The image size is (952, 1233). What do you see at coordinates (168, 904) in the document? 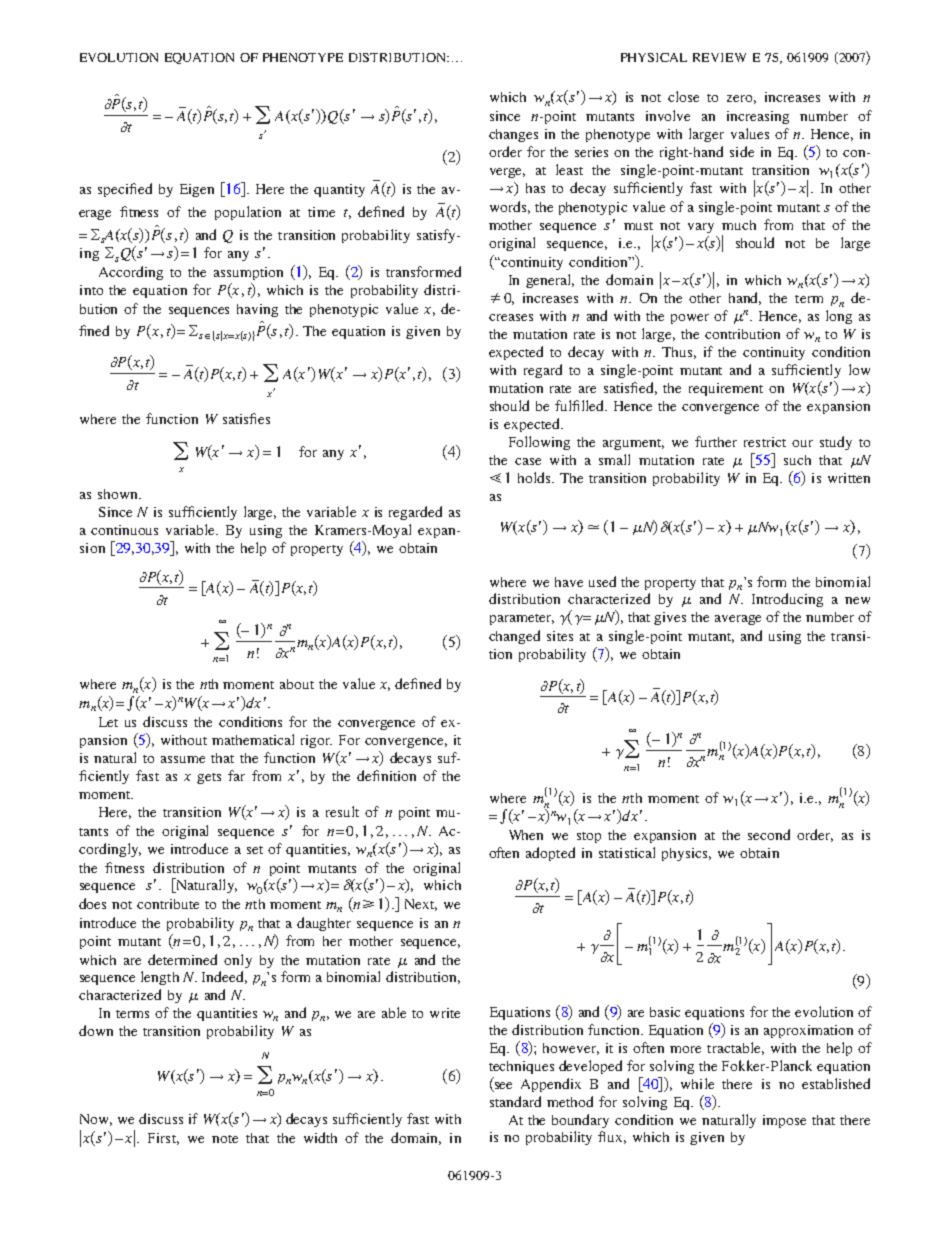
I see `contribute` at bounding box center [168, 904].
